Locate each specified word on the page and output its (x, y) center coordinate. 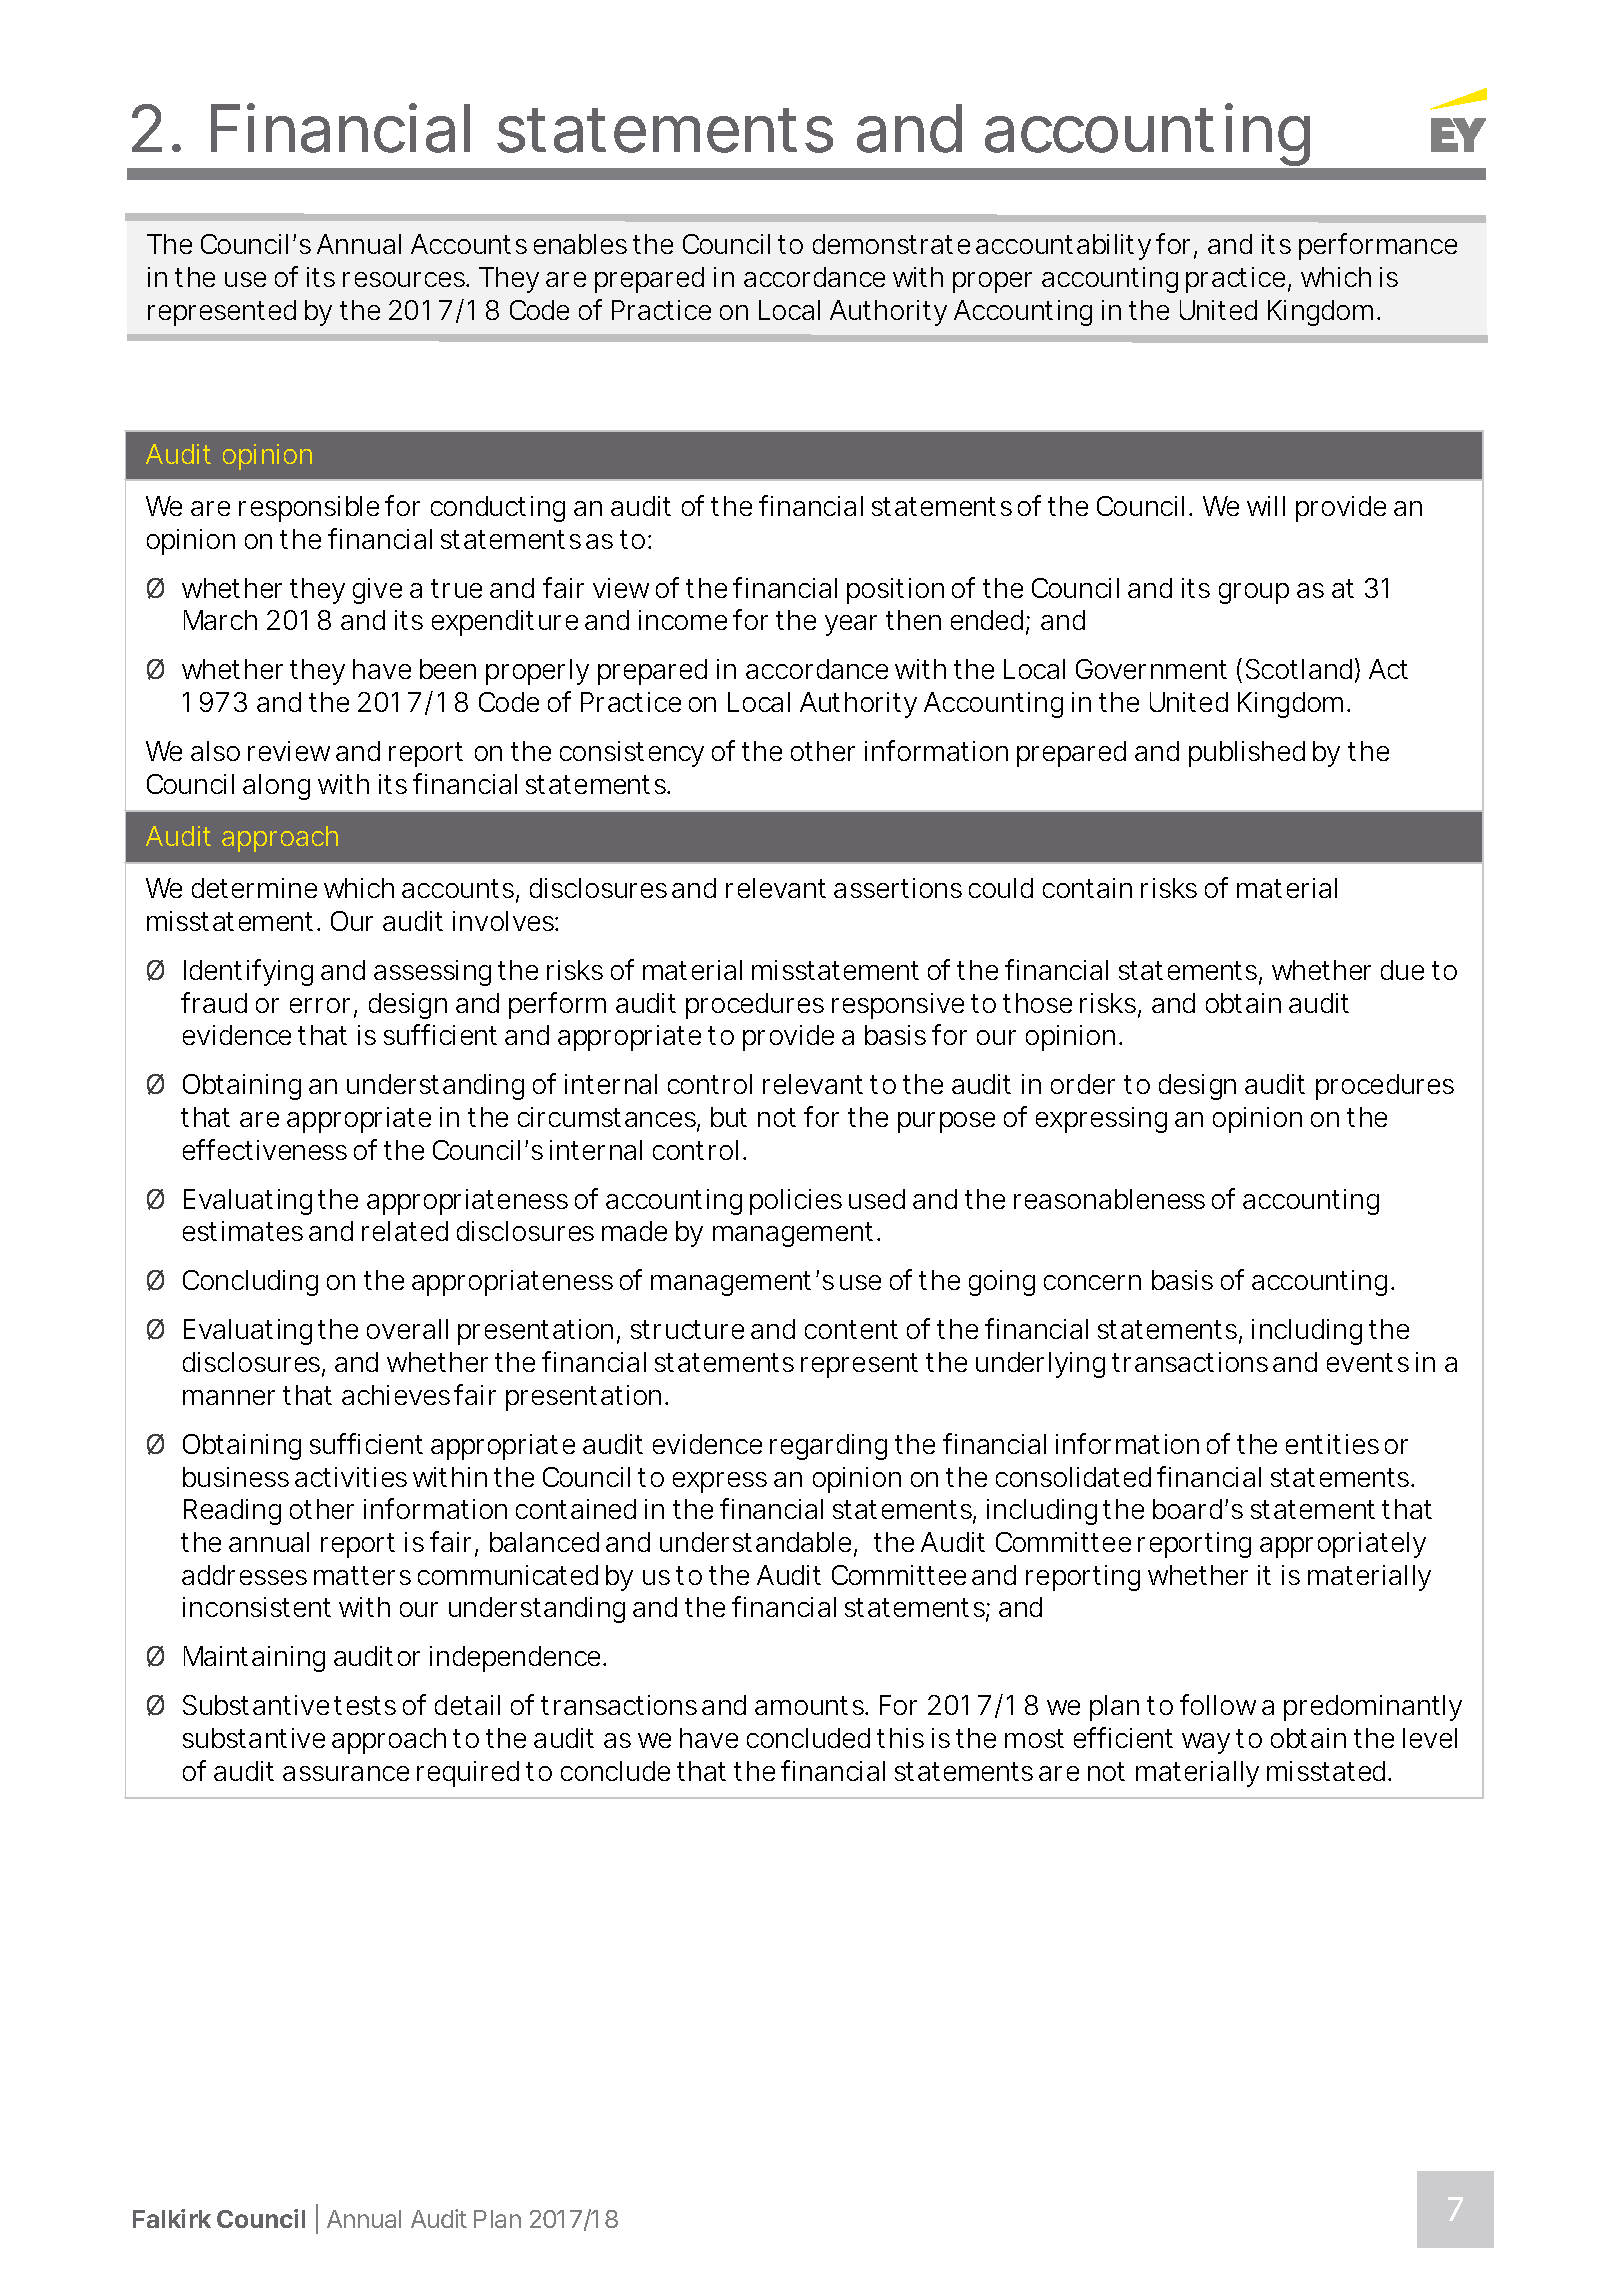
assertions (898, 888)
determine (254, 888)
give (377, 591)
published (1247, 754)
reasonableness (1109, 1199)
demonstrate (891, 244)
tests (365, 1705)
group (1254, 593)
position (895, 591)
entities (1332, 1444)
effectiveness (265, 1149)
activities (351, 1477)
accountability (1063, 247)
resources (406, 279)
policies (796, 1202)
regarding (828, 1447)
